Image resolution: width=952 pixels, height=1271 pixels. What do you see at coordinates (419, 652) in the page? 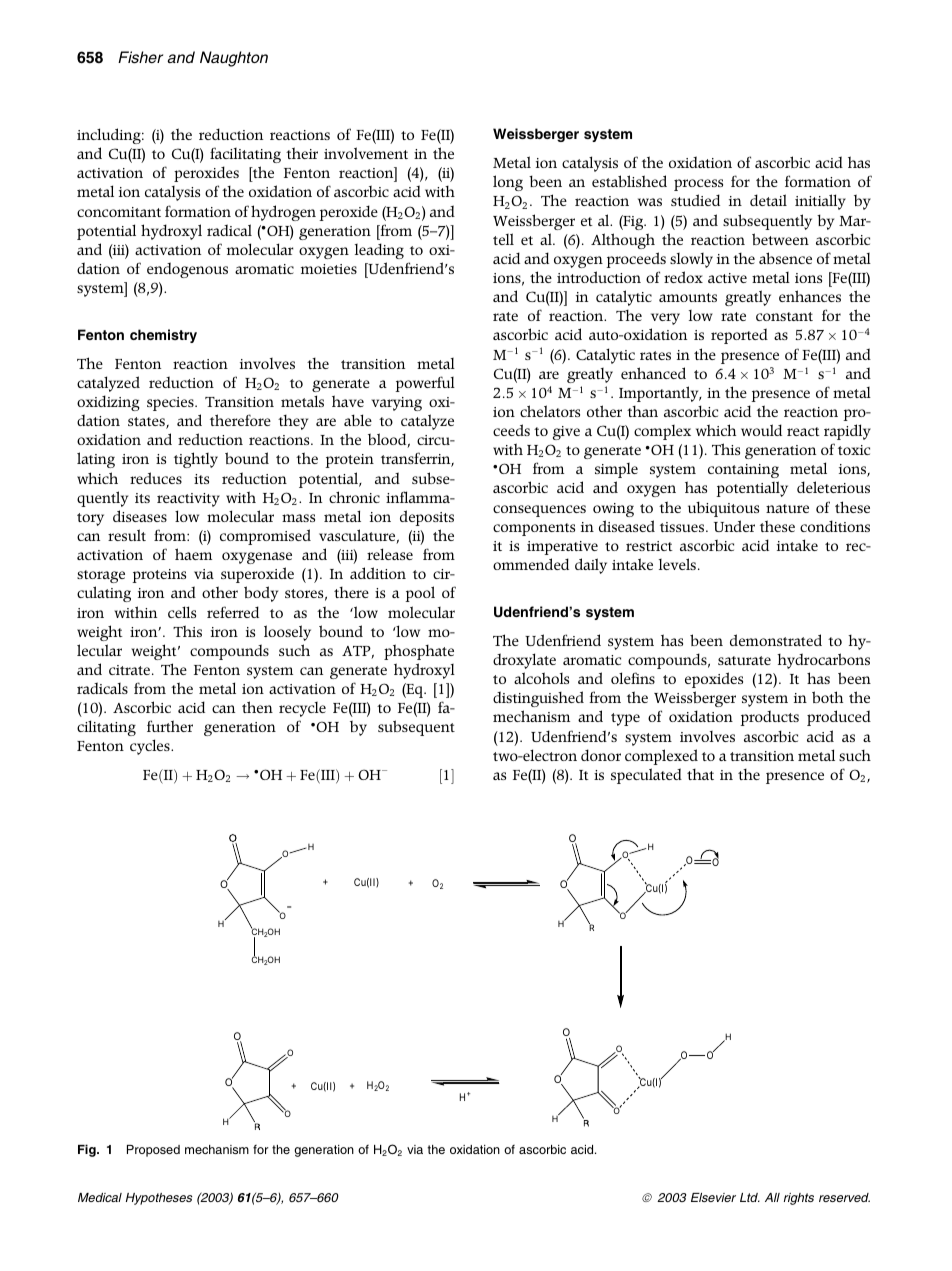
I see `phosphate` at bounding box center [419, 652].
